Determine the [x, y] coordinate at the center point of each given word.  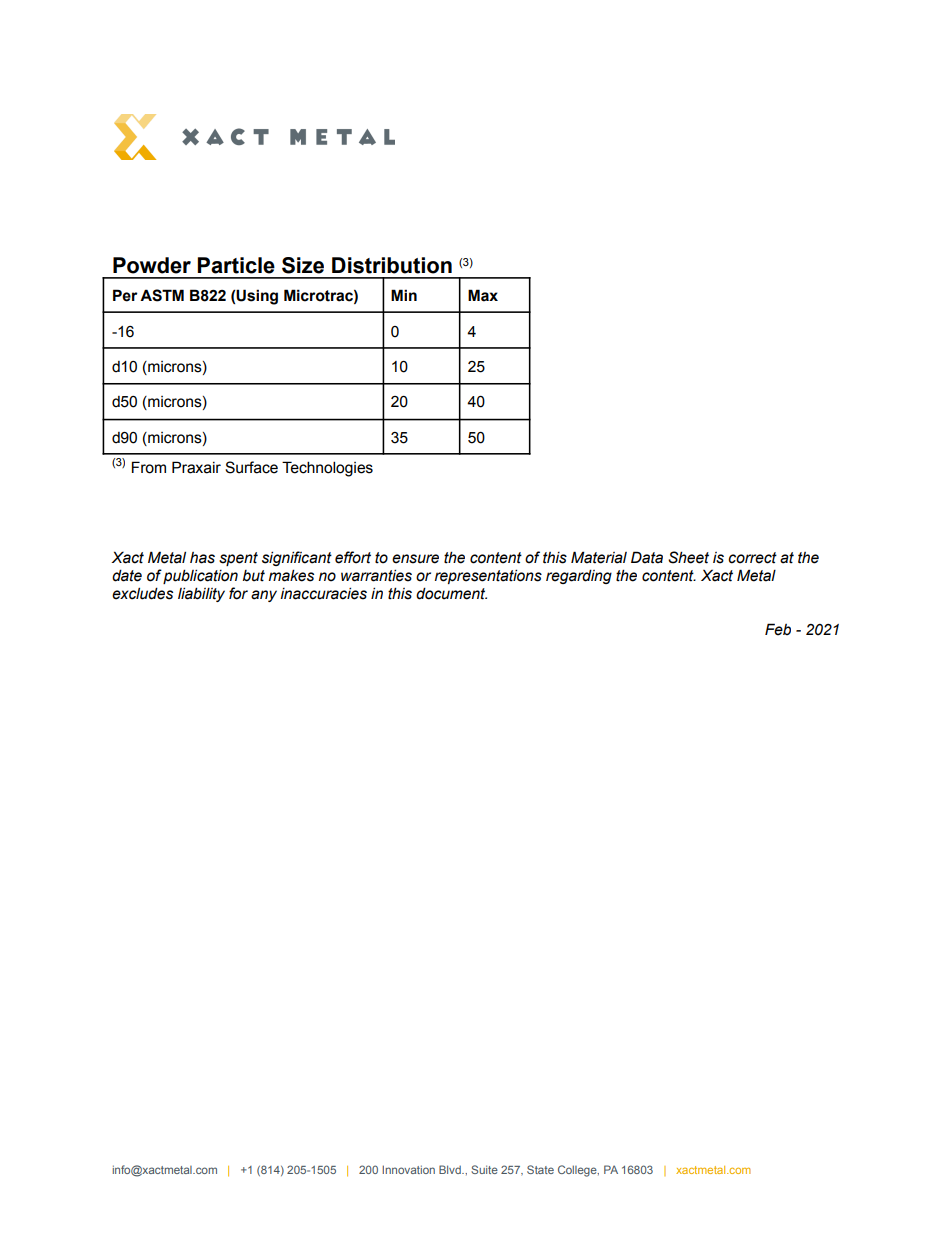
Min [404, 295]
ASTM [162, 295]
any [264, 596]
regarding [579, 576]
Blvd [451, 1169]
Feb [778, 629]
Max [483, 295]
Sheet [688, 557]
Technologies [327, 469]
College [578, 1171]
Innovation [408, 1169]
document [451, 593]
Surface [251, 467]
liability [201, 594]
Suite [484, 1169]
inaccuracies [323, 593]
